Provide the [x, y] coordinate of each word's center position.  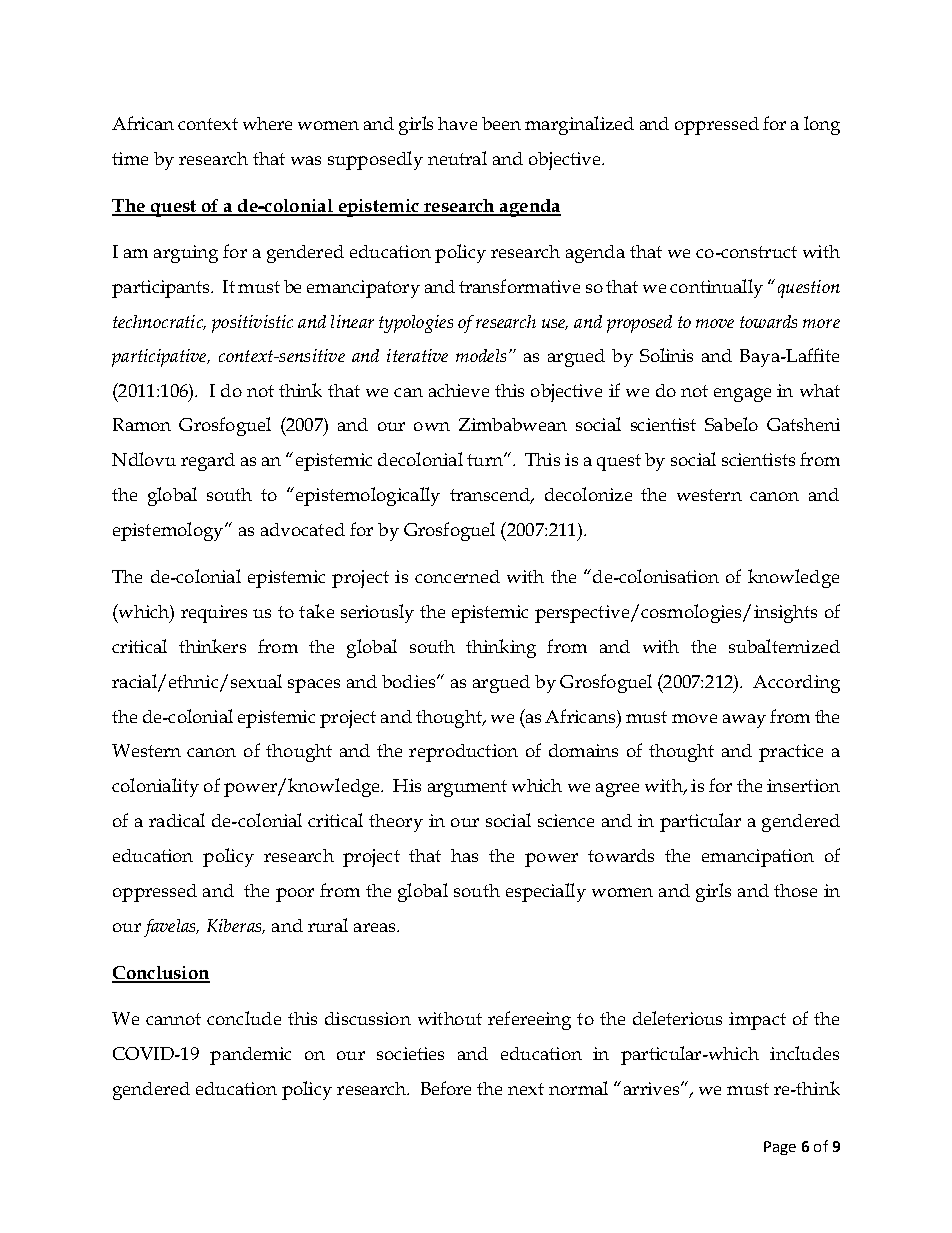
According [796, 684]
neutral [457, 158]
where [267, 123]
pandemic [250, 1056]
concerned [457, 576]
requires [214, 614]
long [822, 125]
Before [446, 1088]
